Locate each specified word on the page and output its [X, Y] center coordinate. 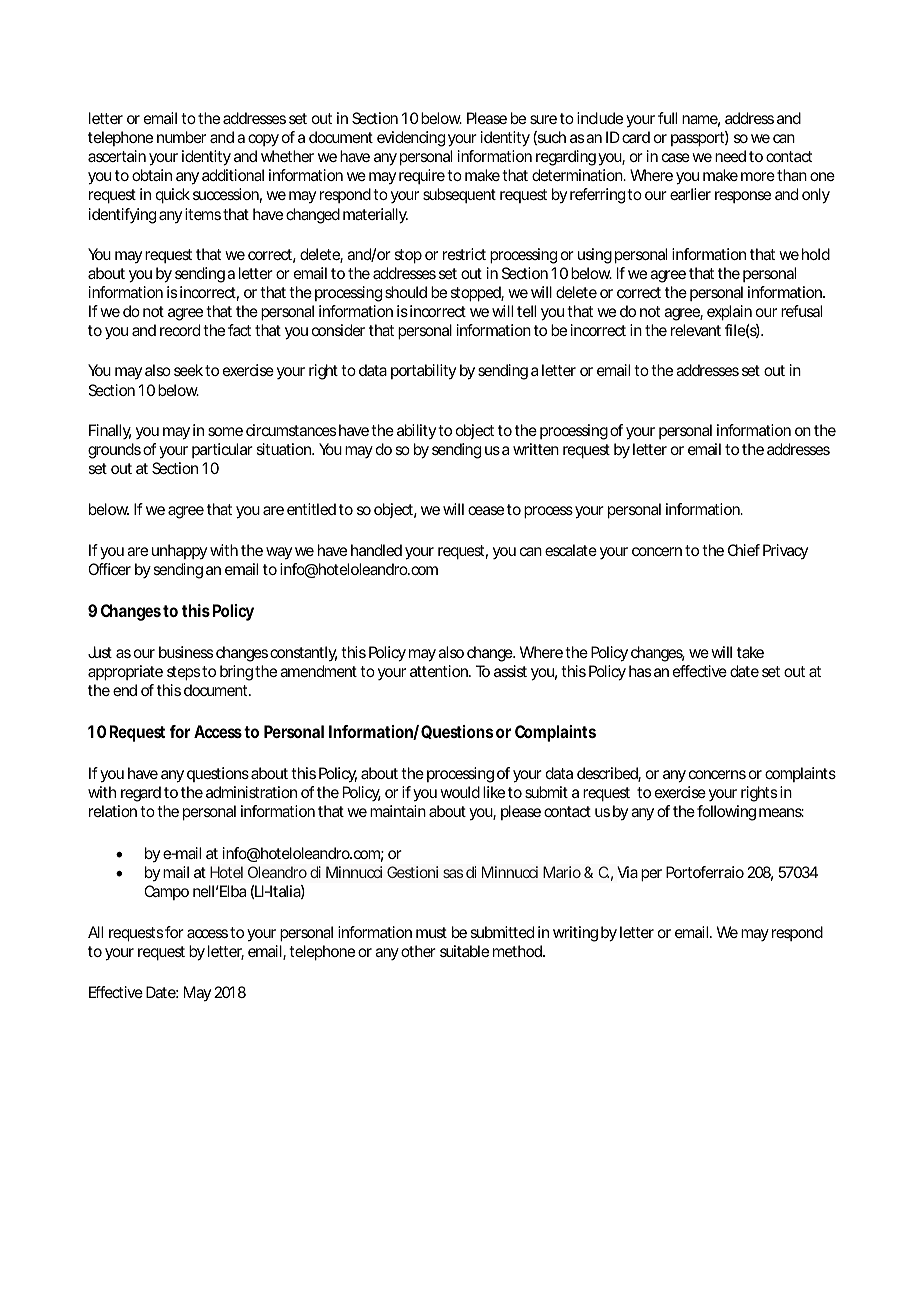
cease [486, 510]
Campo [166, 892]
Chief [744, 550]
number [181, 137]
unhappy [179, 551]
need [730, 156]
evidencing [411, 139]
